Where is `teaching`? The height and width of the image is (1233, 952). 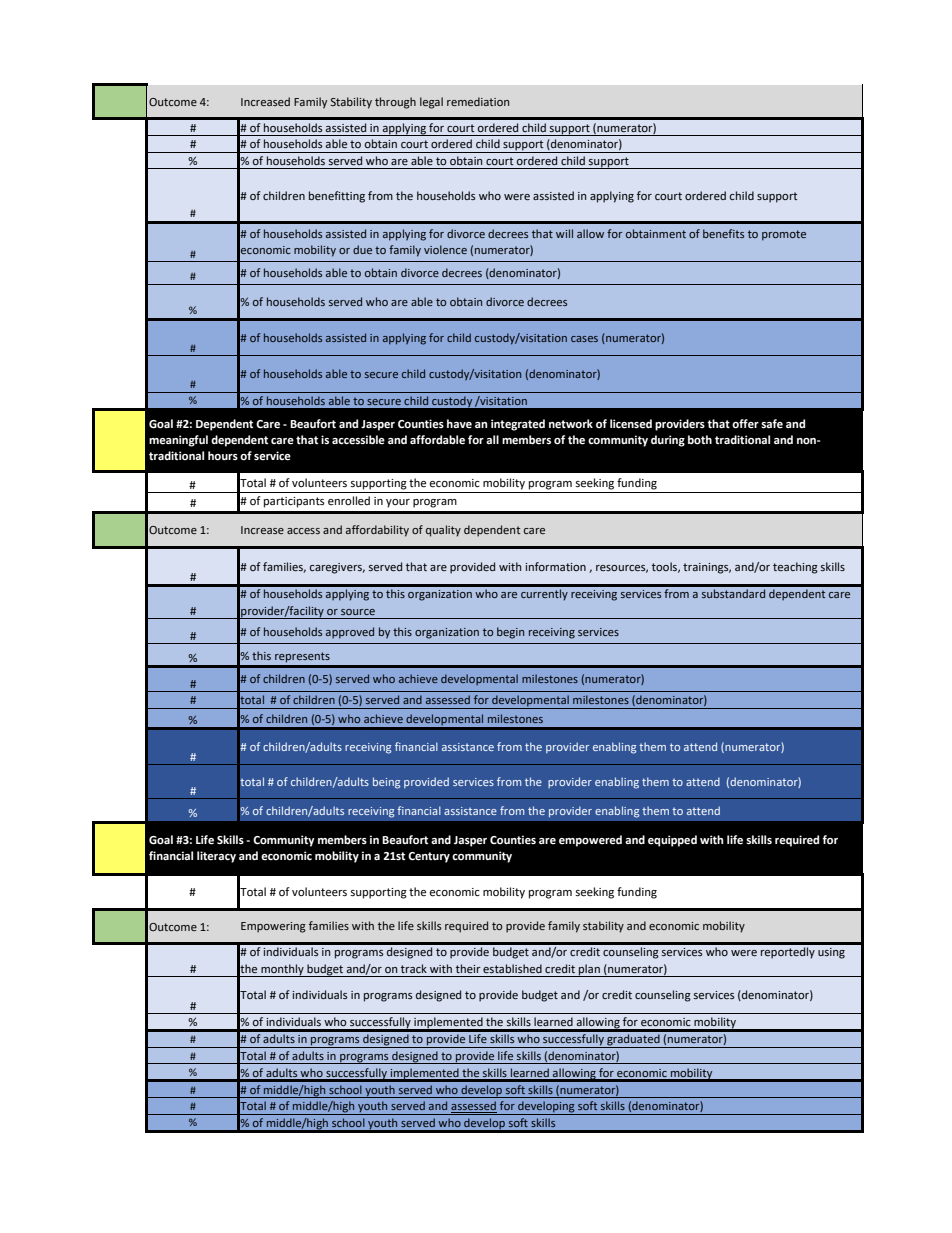
teaching is located at coordinates (795, 568).
